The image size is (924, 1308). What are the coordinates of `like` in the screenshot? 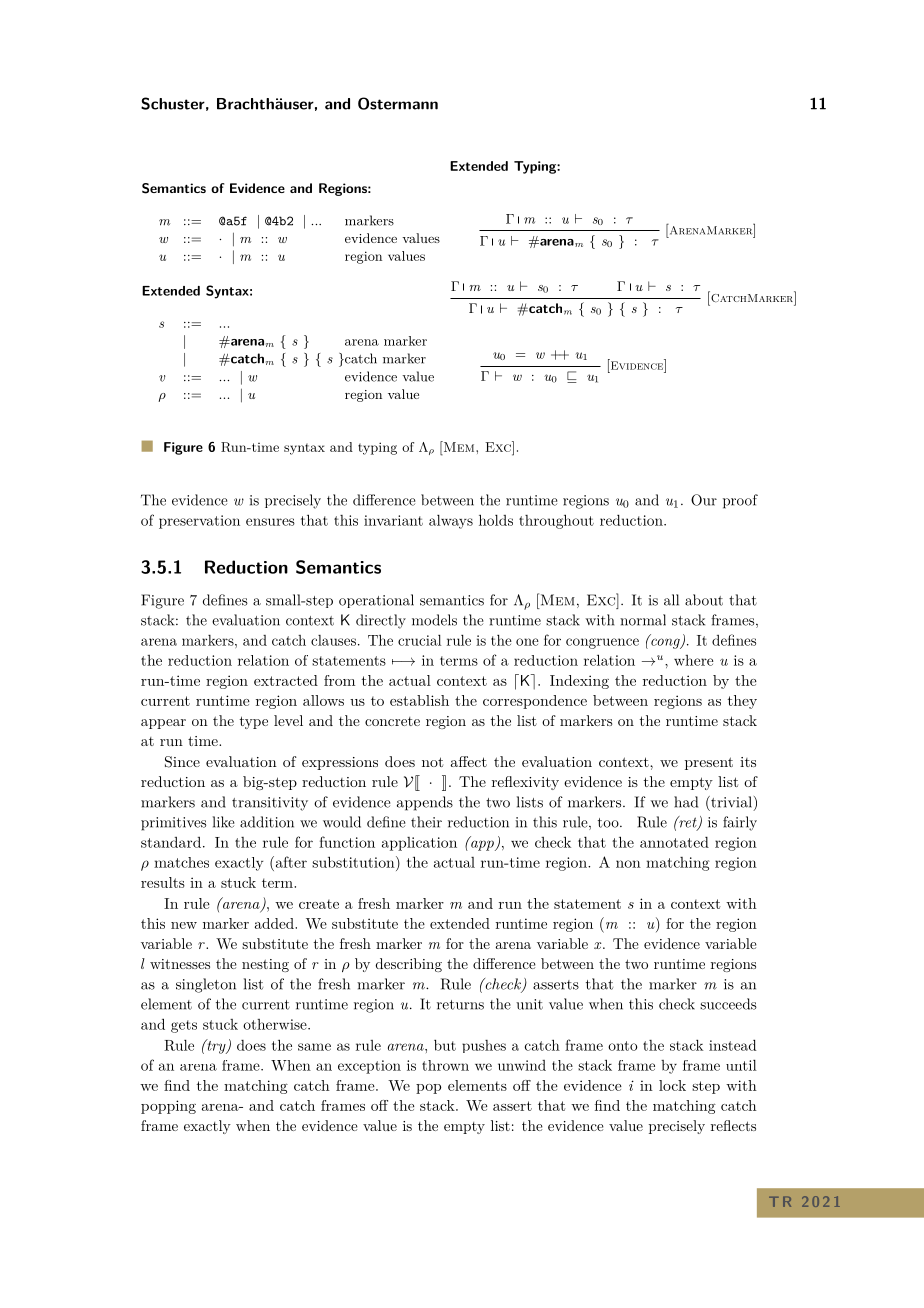 It's located at (223, 822).
